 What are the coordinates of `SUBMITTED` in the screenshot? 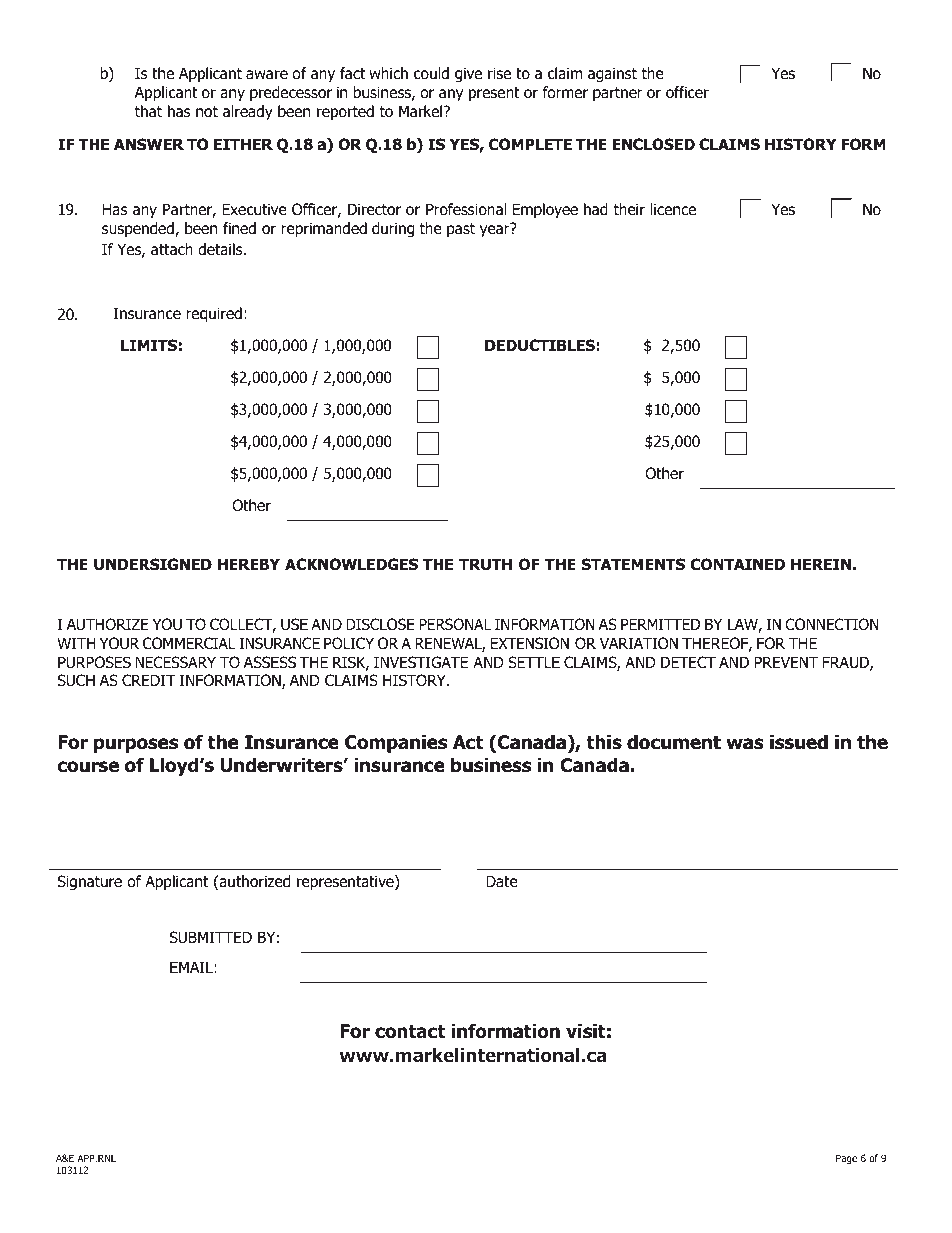 It's located at (211, 937).
